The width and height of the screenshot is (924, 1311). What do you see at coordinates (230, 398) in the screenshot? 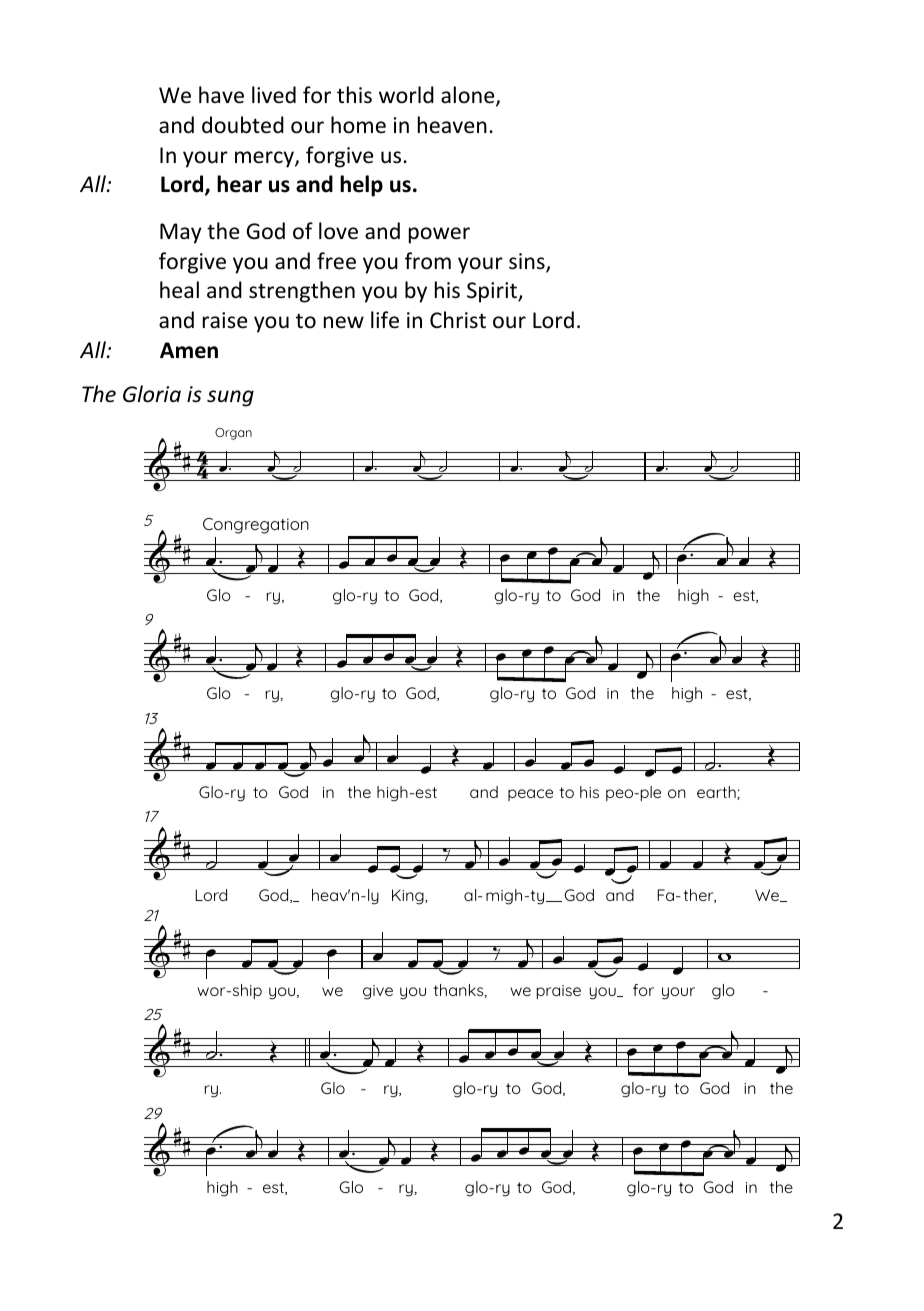
I see `sung` at bounding box center [230, 398].
